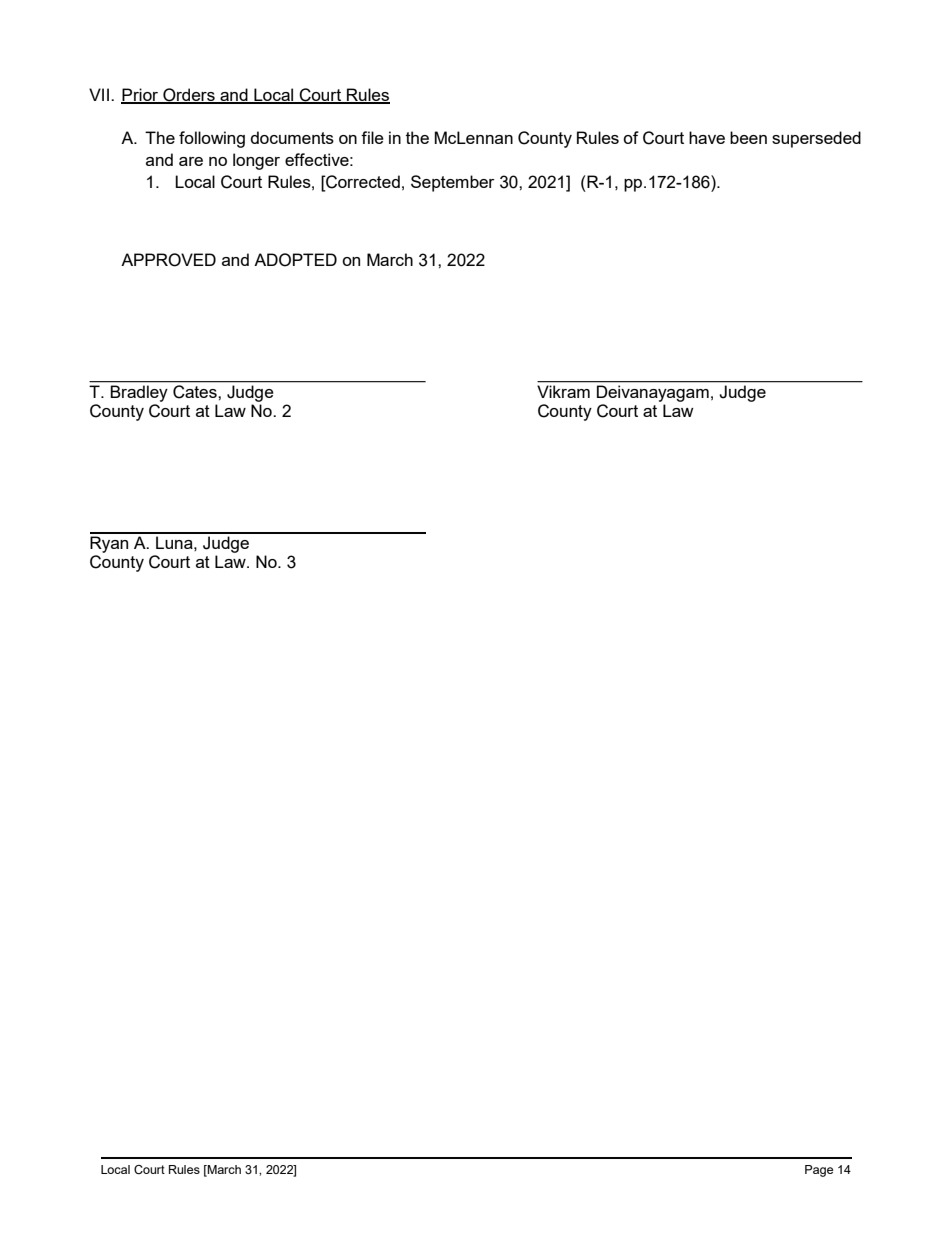  What do you see at coordinates (168, 260) in the screenshot?
I see `APPROVED` at bounding box center [168, 260].
